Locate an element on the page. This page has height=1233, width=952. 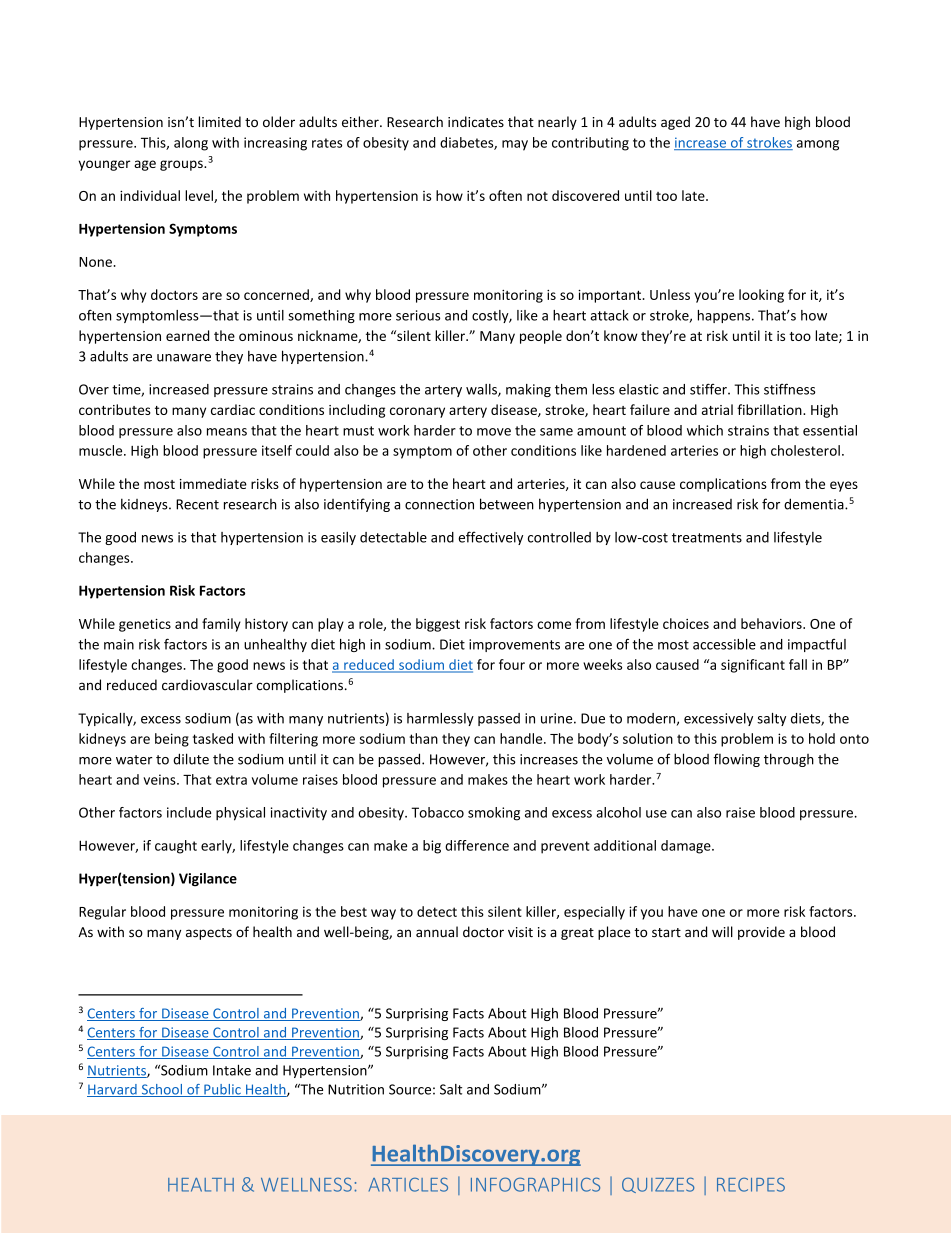
damage is located at coordinates (687, 847).
